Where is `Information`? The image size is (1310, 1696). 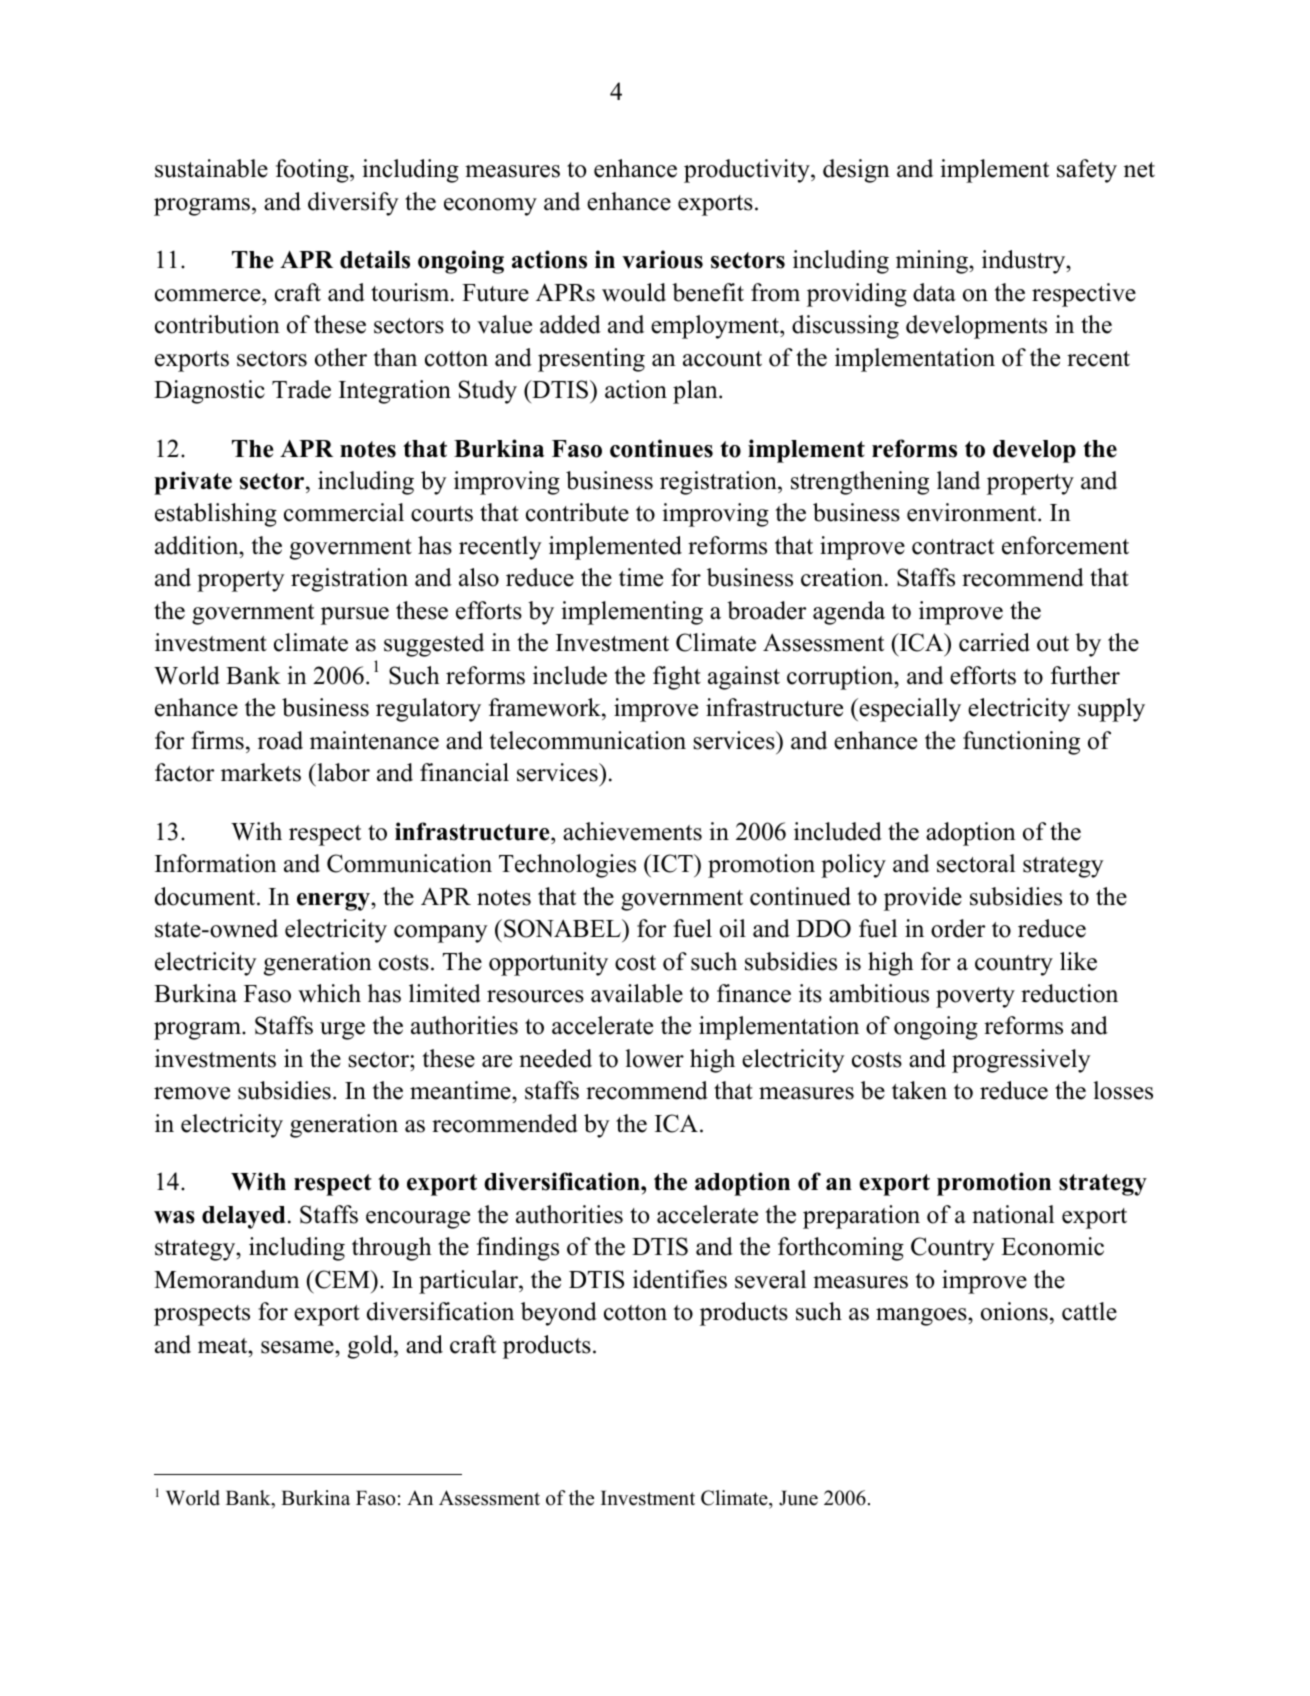 Information is located at coordinates (216, 863).
